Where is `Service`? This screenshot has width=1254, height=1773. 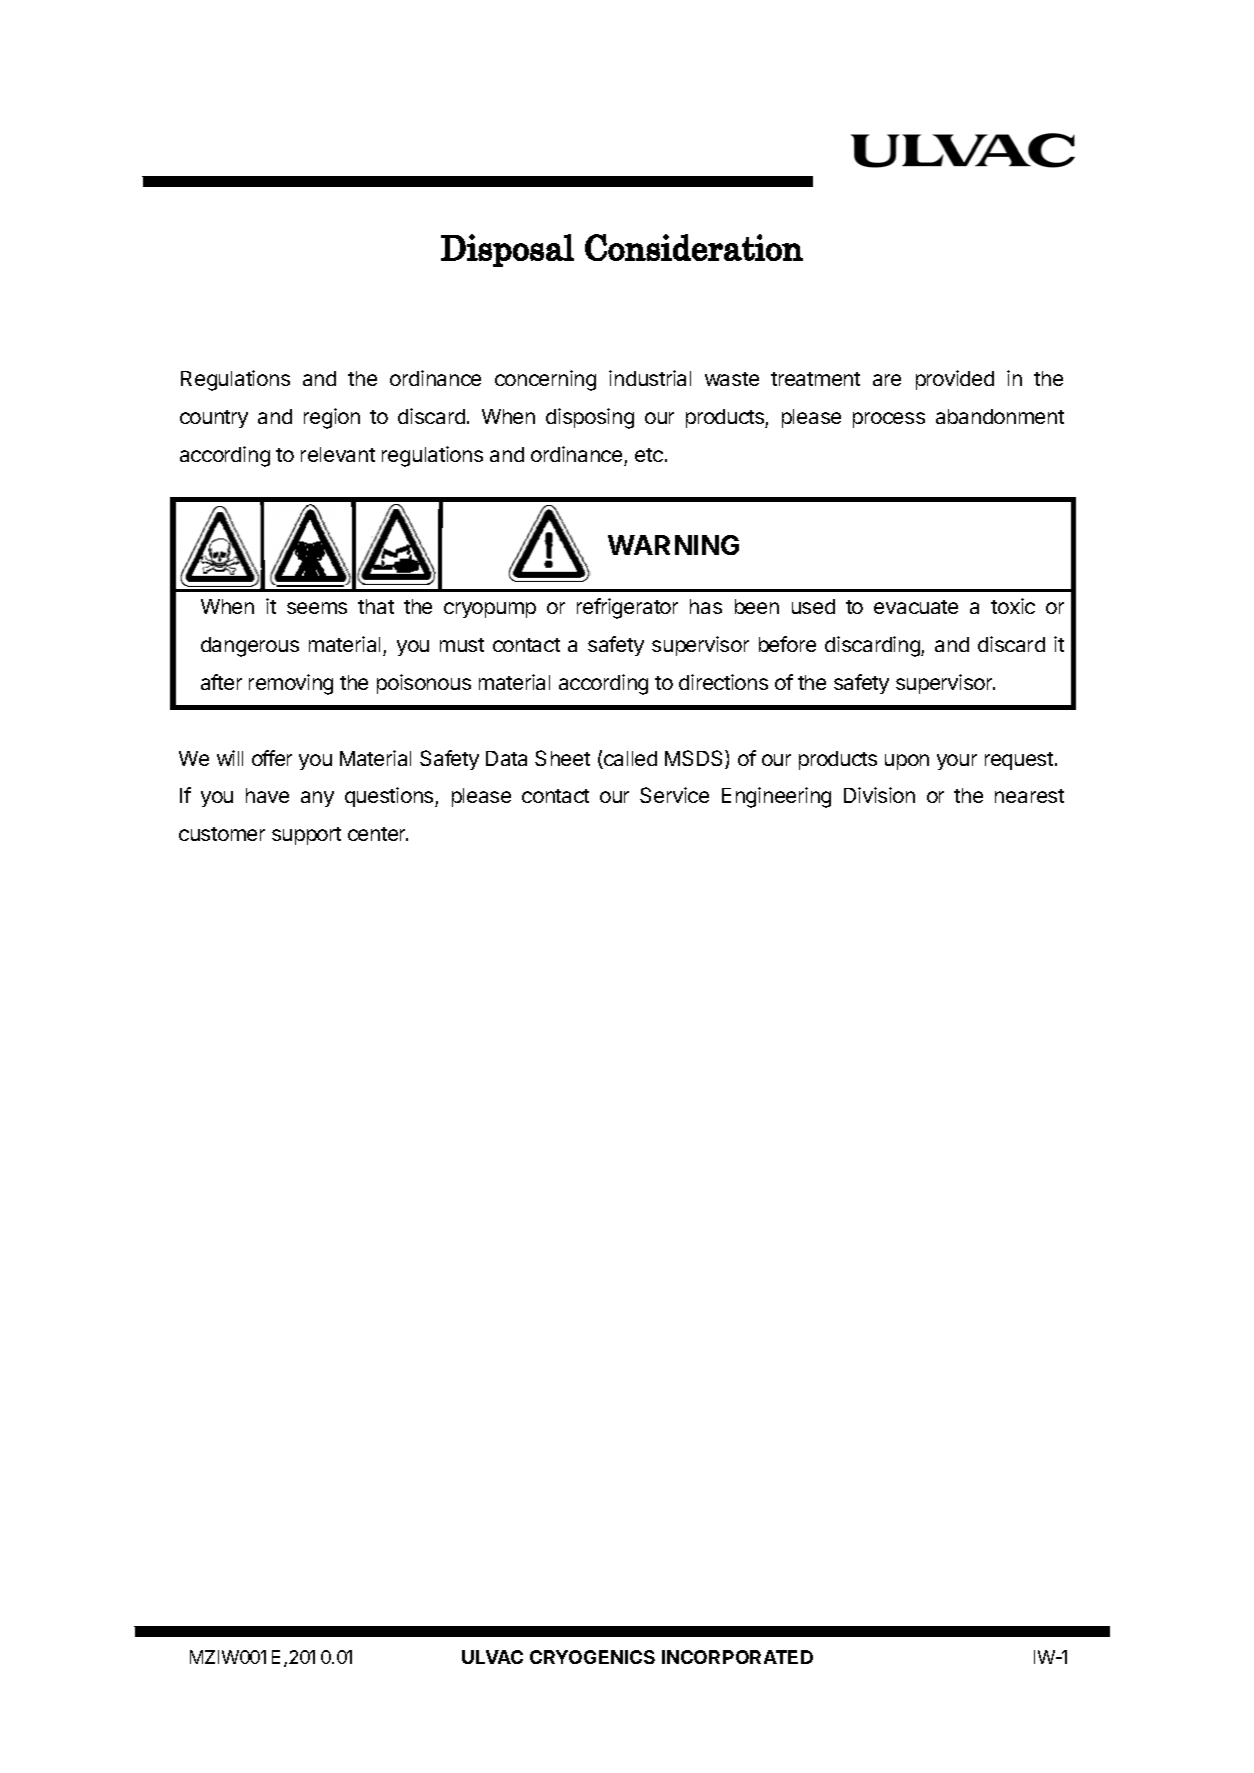 Service is located at coordinates (674, 795).
